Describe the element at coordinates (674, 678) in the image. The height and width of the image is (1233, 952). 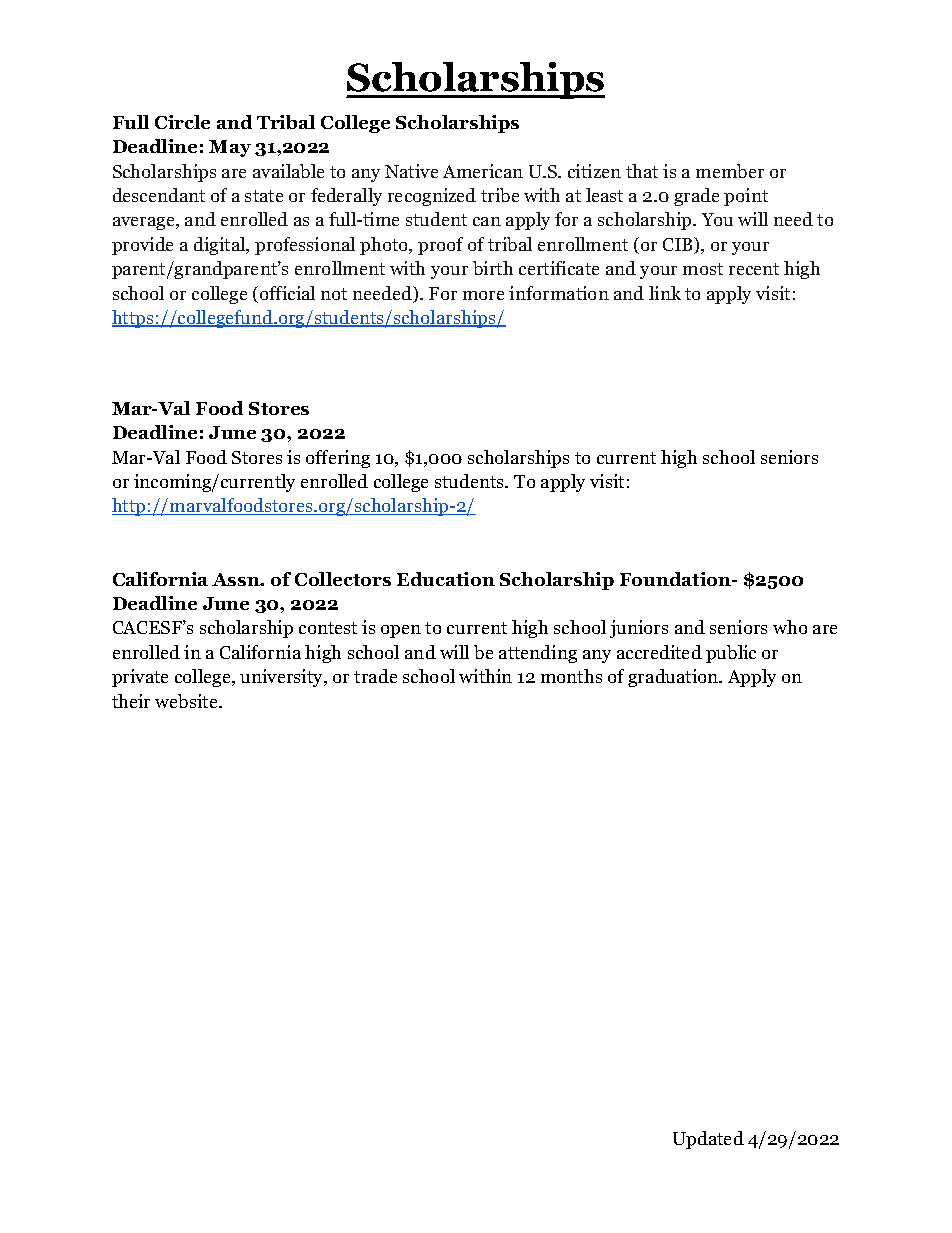
I see `graduation` at that location.
